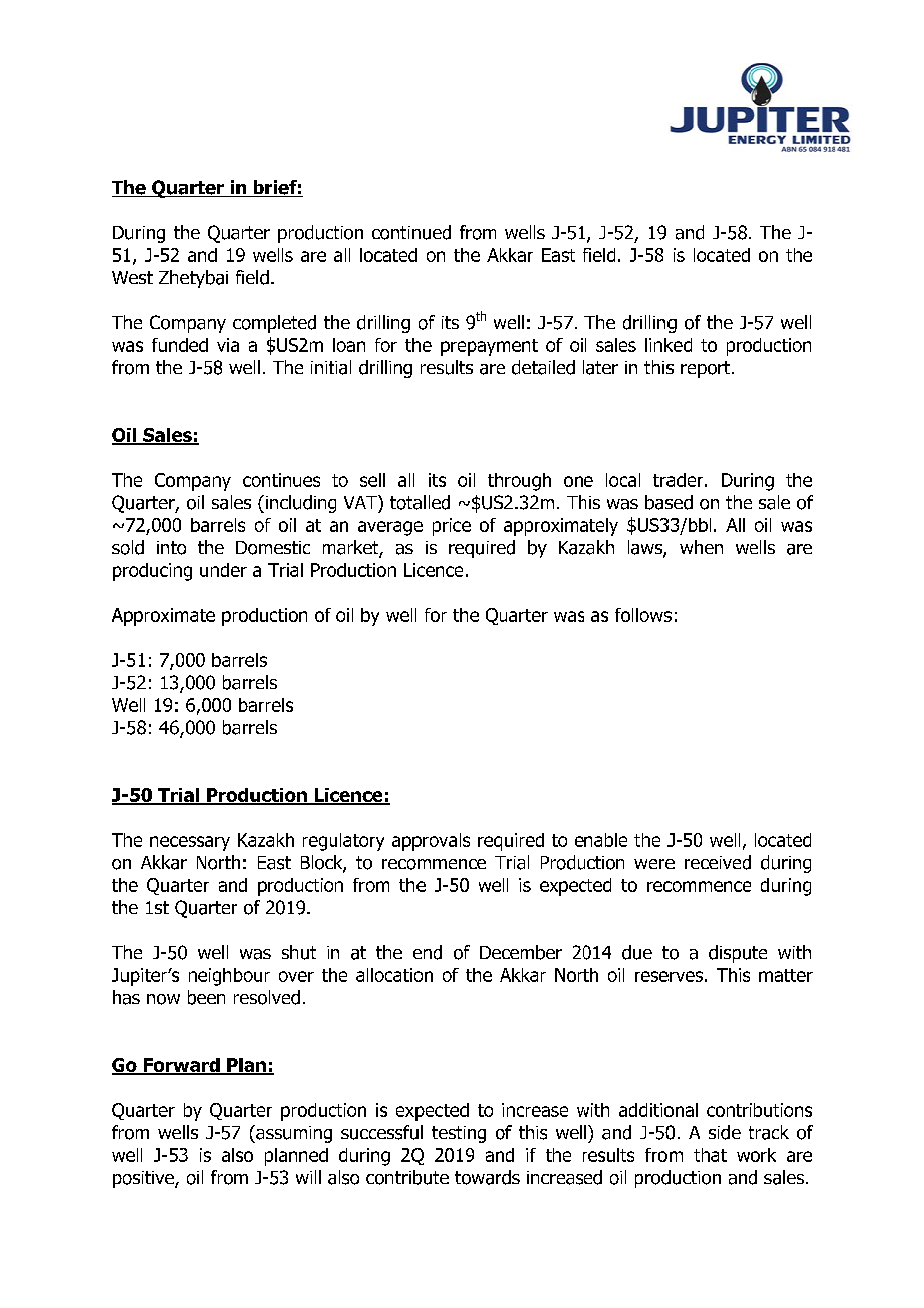  What do you see at coordinates (228, 345) in the screenshot?
I see `via` at bounding box center [228, 345].
